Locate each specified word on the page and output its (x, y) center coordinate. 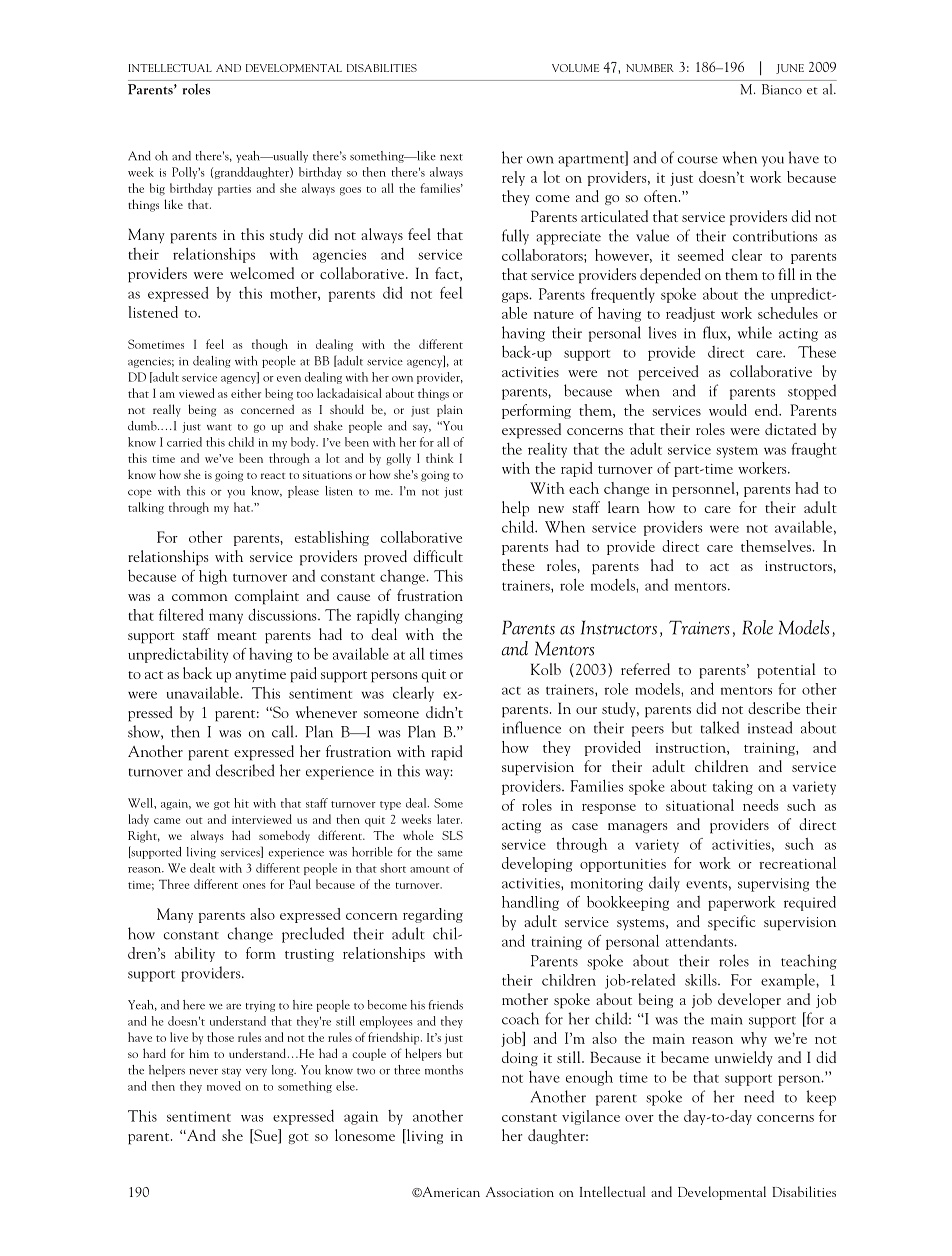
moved (224, 1086)
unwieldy (744, 1058)
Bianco (782, 89)
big (157, 189)
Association (520, 1192)
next (451, 157)
